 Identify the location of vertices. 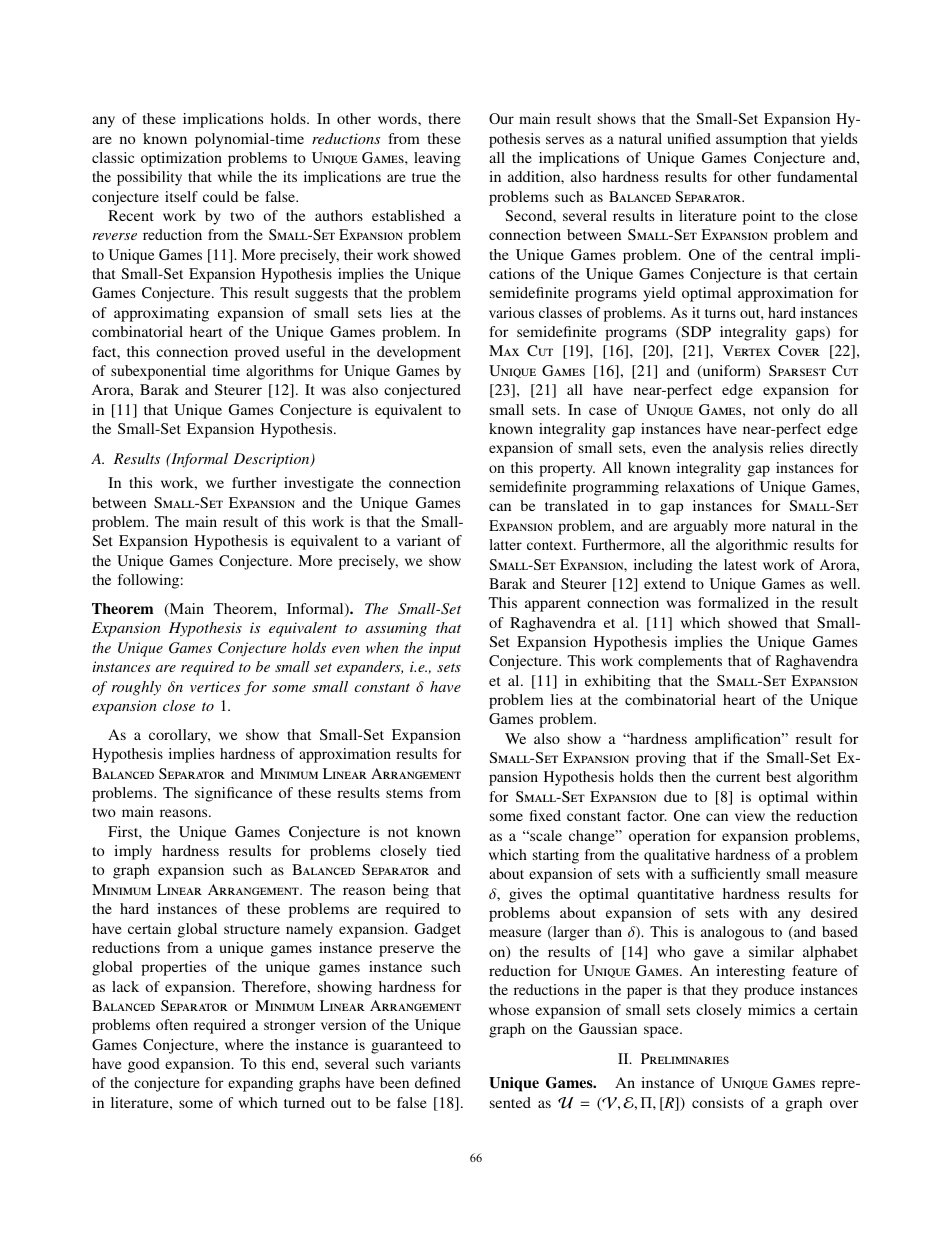
(215, 686).
